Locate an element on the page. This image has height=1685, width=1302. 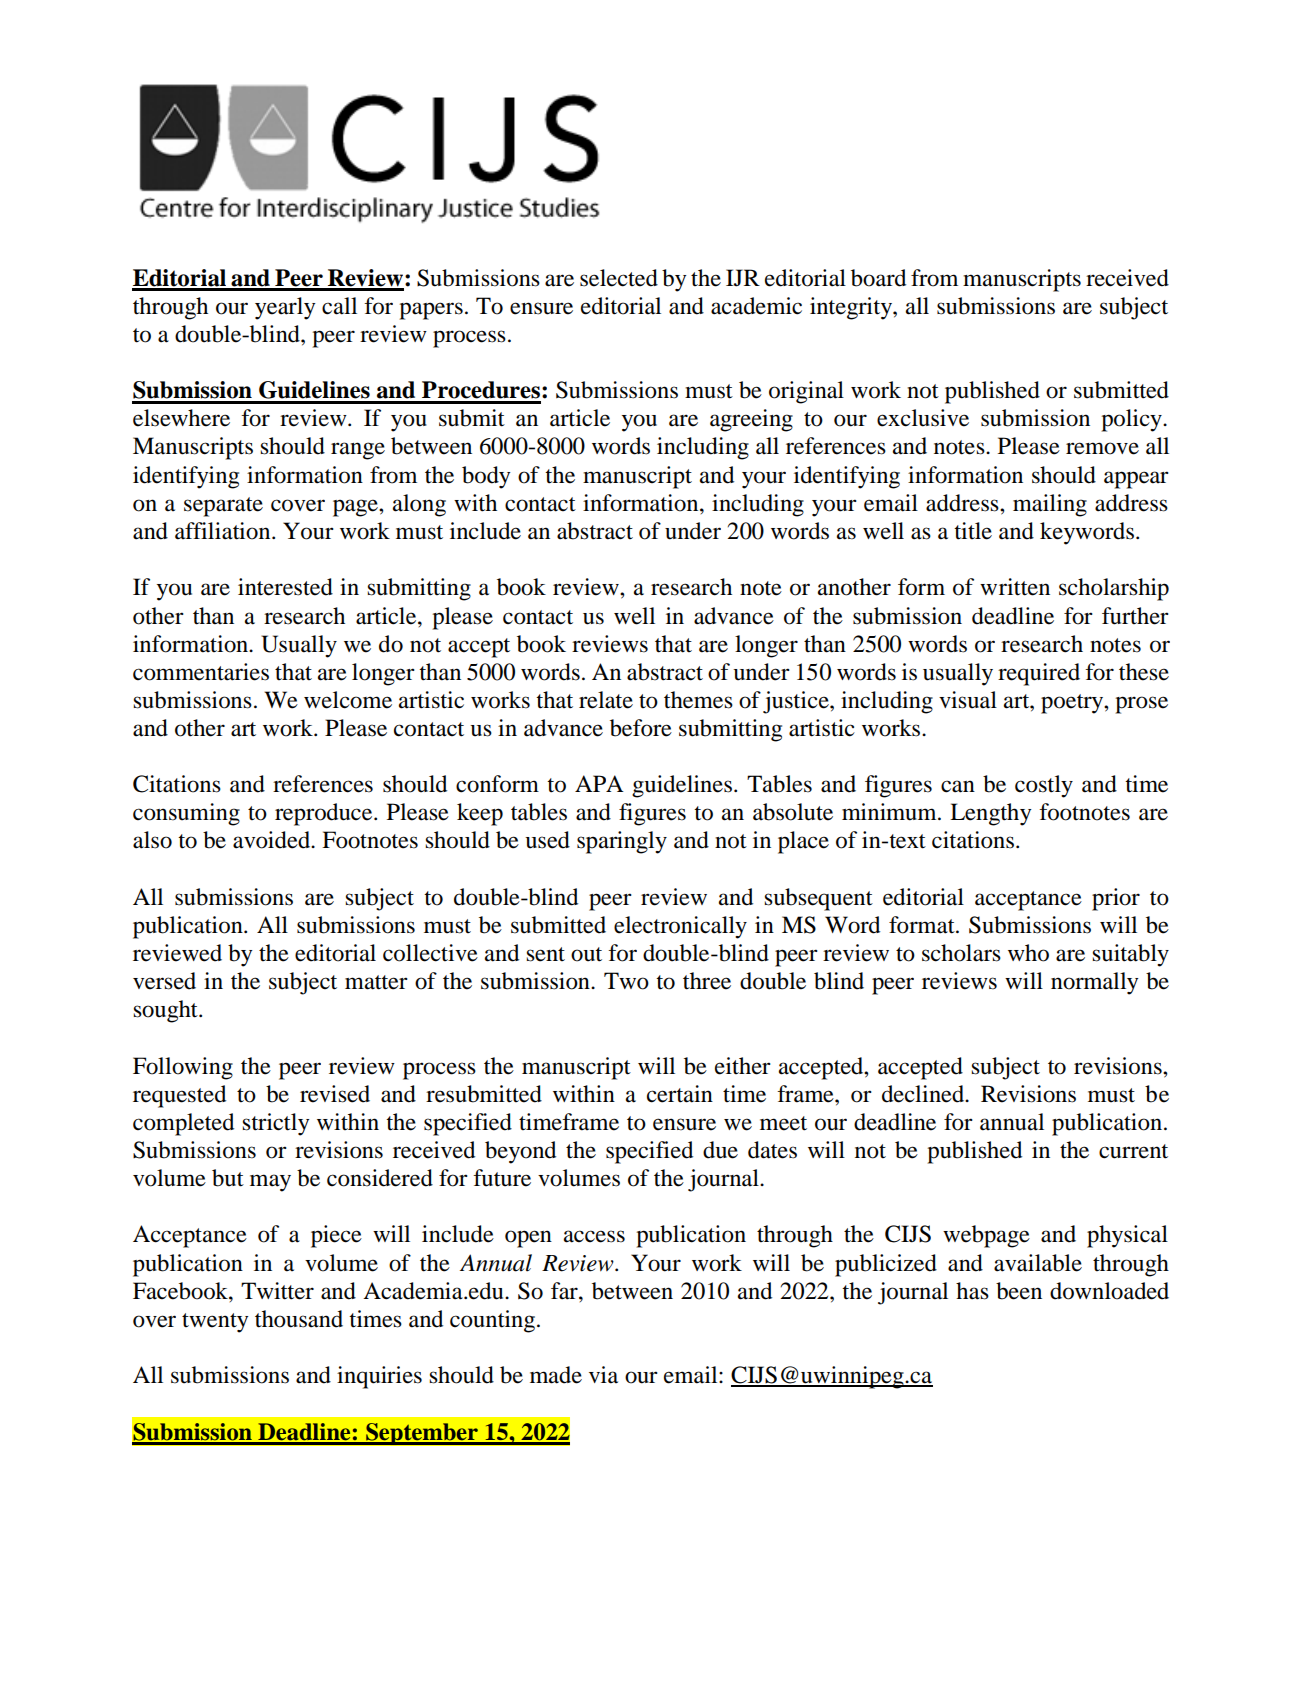
normally is located at coordinates (1094, 983).
